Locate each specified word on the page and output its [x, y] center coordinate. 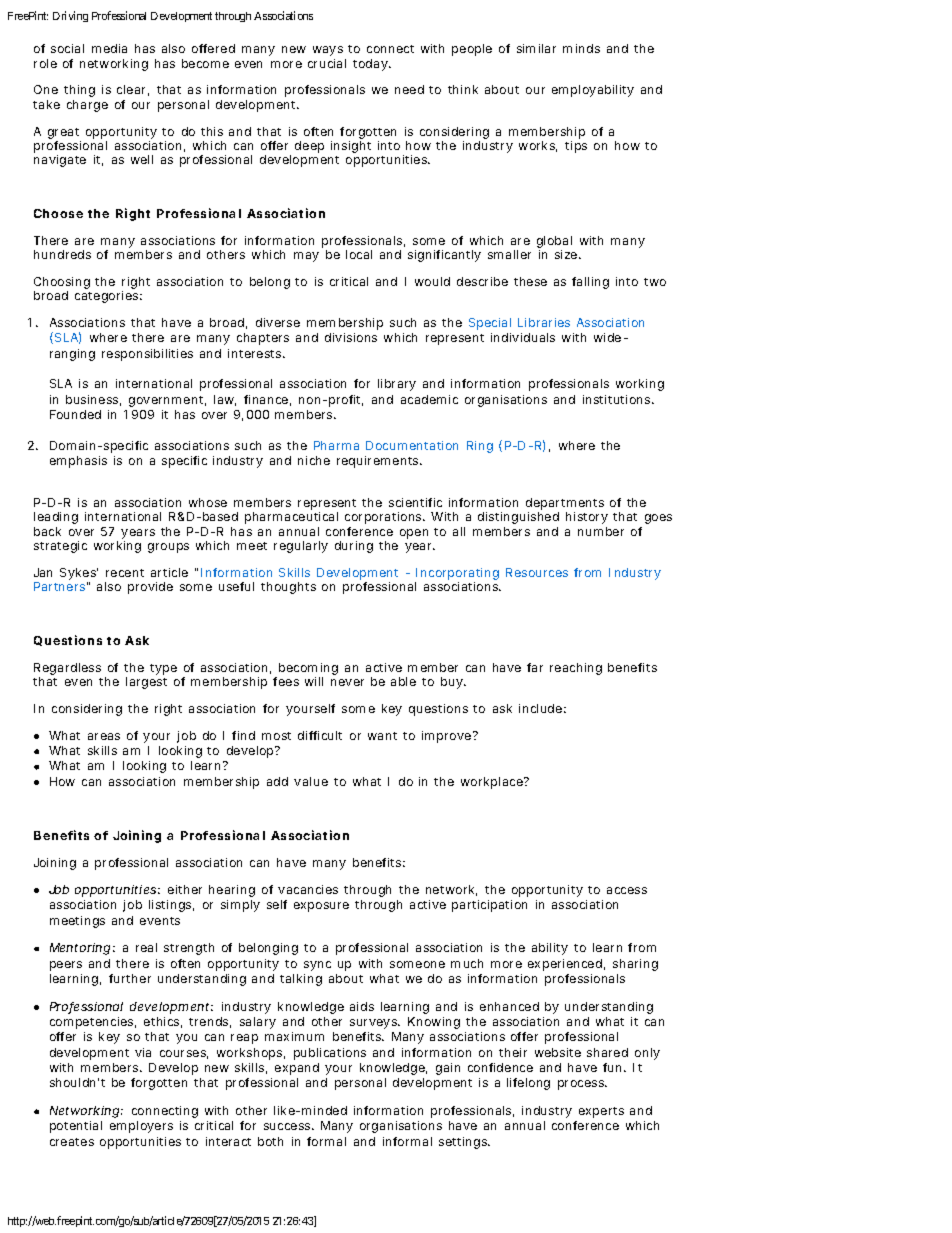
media [109, 48]
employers [141, 1127]
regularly [301, 547]
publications [330, 1054]
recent [125, 573]
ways [328, 51]
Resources [537, 572]
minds [581, 48]
